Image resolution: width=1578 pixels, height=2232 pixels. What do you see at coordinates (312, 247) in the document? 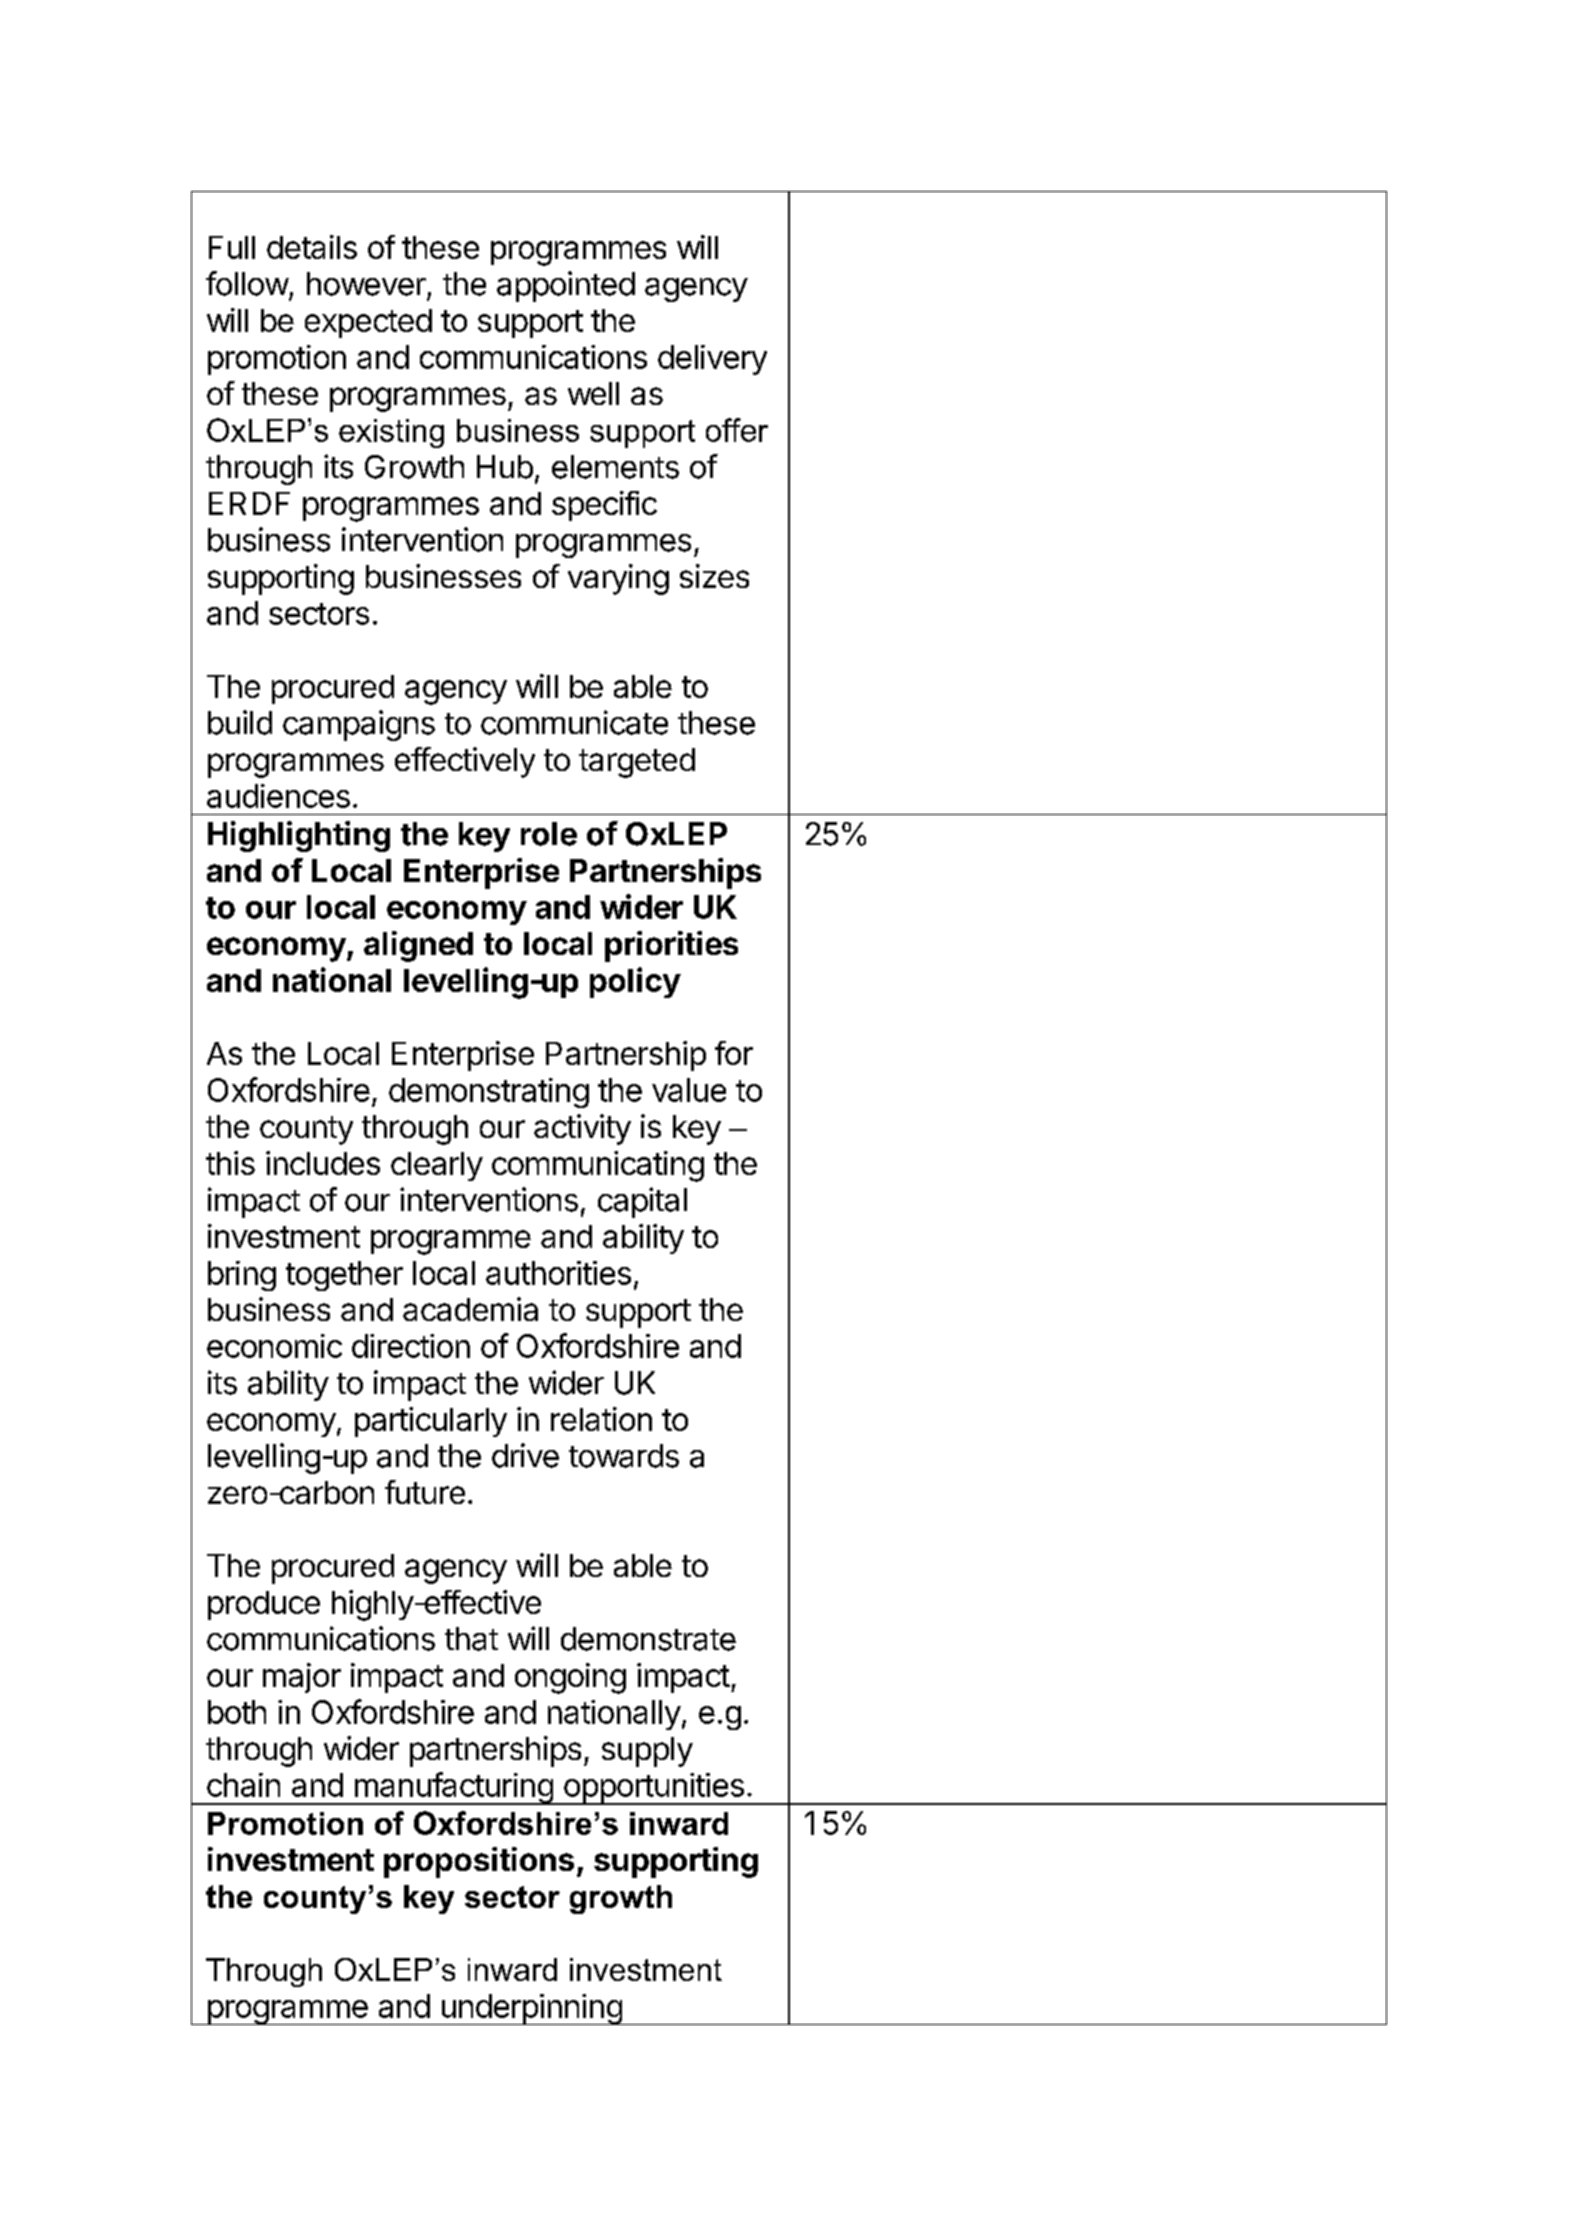
I see `details` at bounding box center [312, 247].
